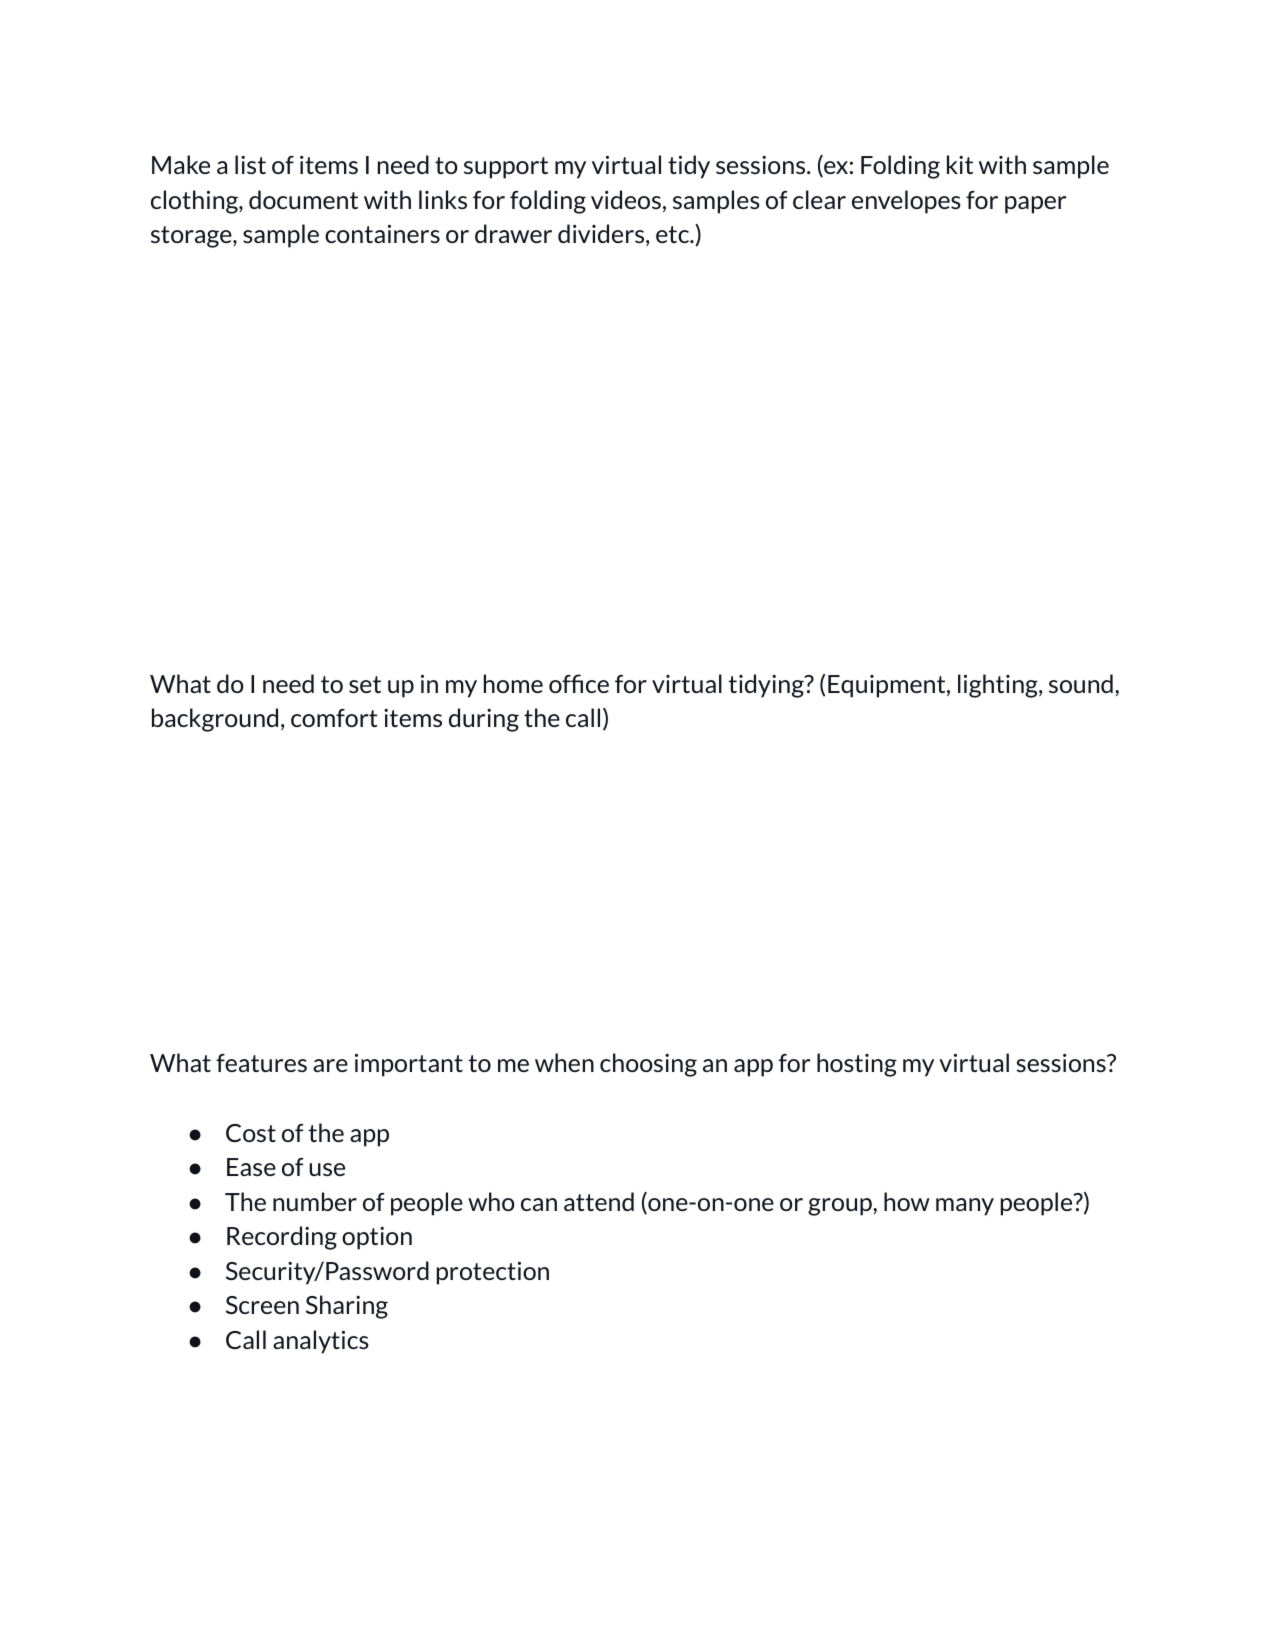 This screenshot has height=1652, width=1276. Describe the element at coordinates (303, 199) in the screenshot. I see `document` at that location.
